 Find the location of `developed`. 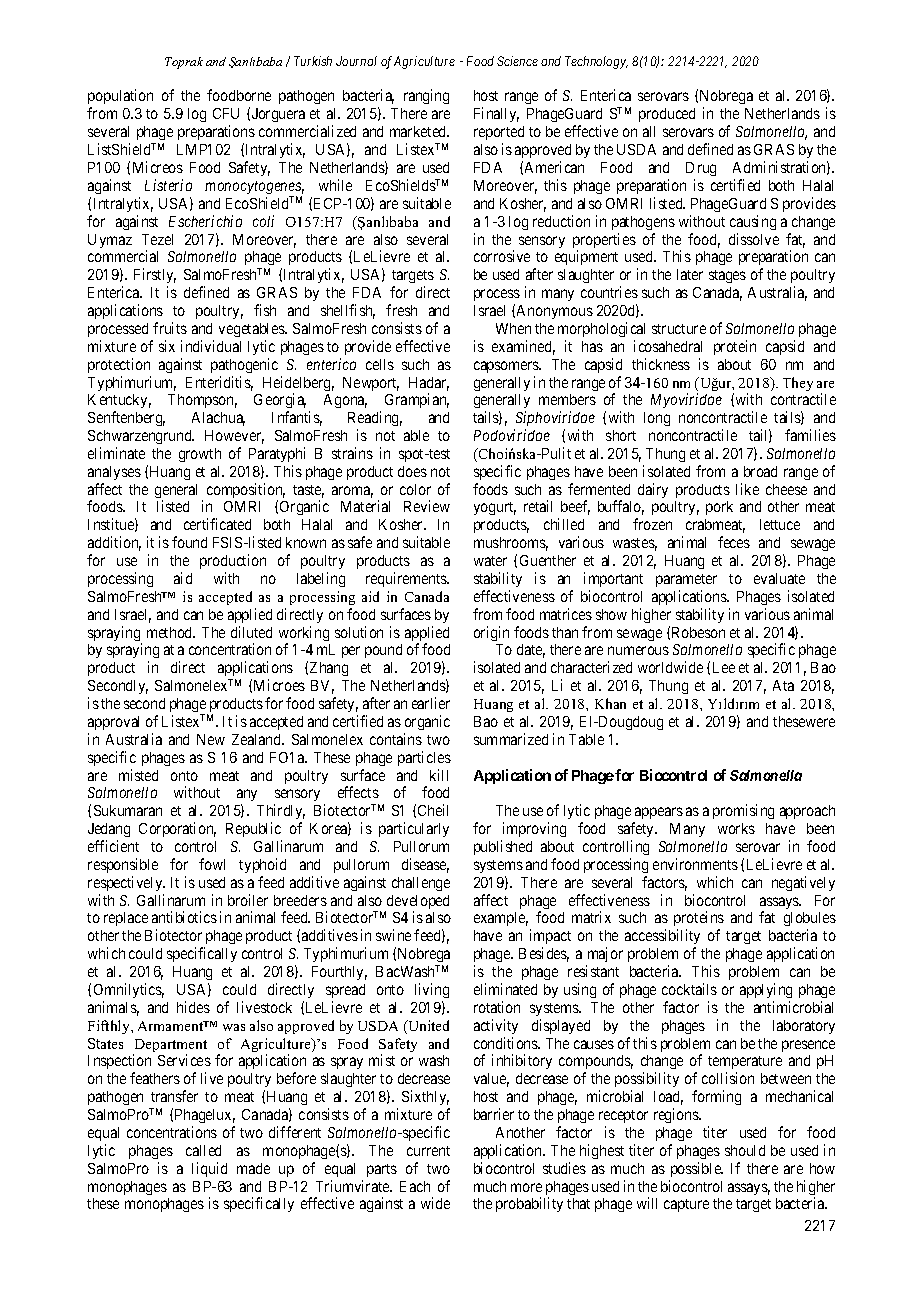

developed is located at coordinates (417, 903).
